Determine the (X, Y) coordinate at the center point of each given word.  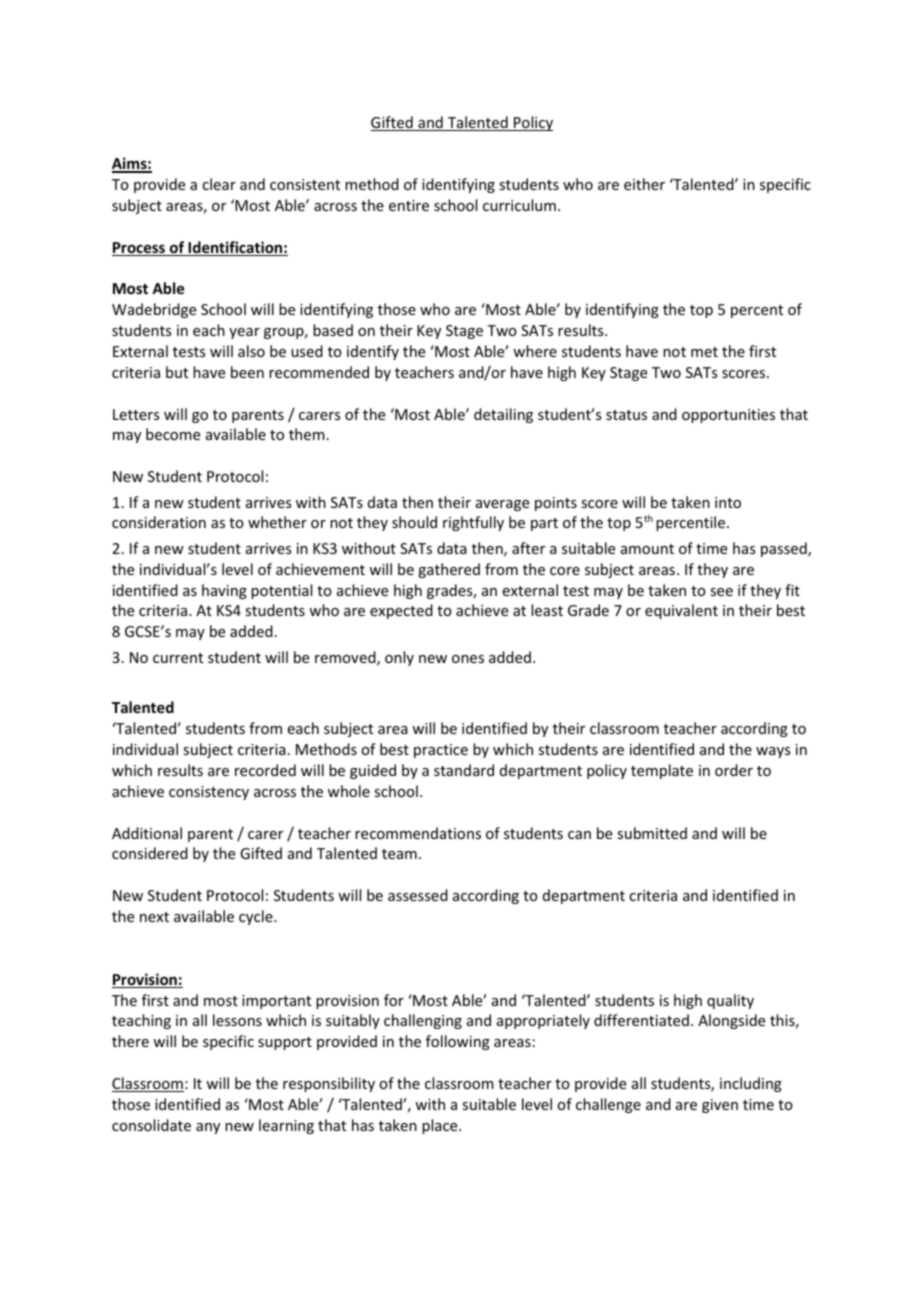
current (178, 658)
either (644, 184)
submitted (652, 833)
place (441, 1126)
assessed (418, 895)
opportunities (728, 416)
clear (219, 184)
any (208, 1128)
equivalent (681, 611)
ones (468, 659)
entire (409, 205)
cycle (257, 917)
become (173, 434)
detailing (503, 415)
